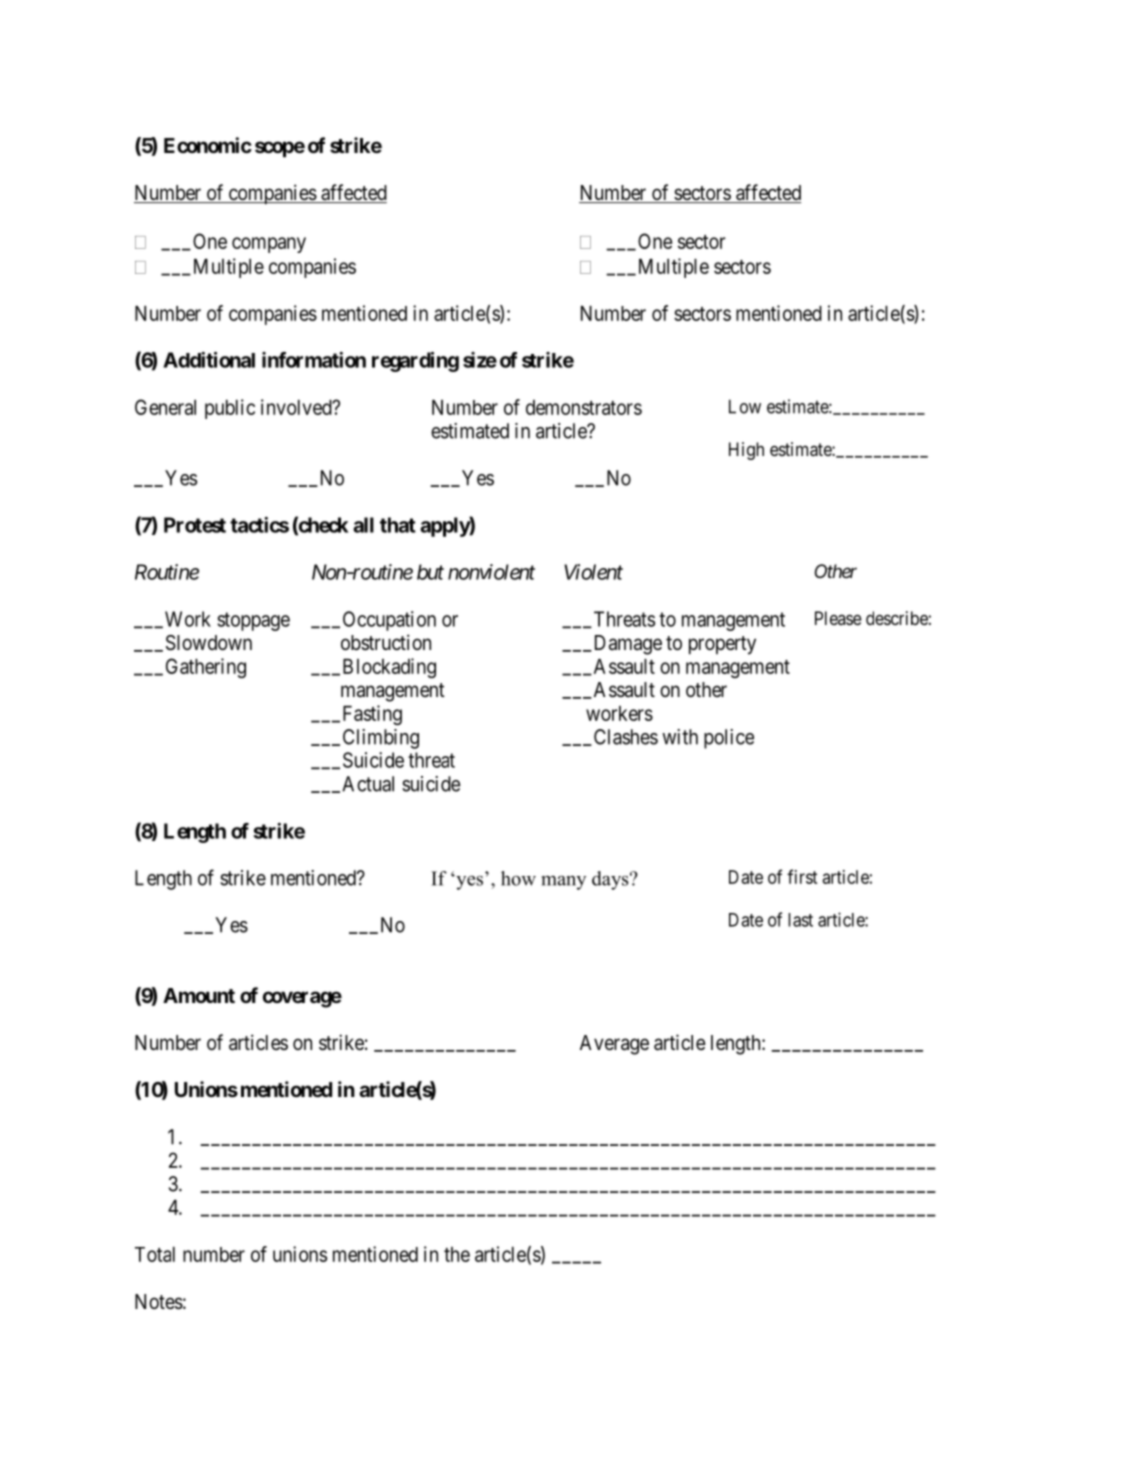 This screenshot has height=1473, width=1138. What do you see at coordinates (253, 621) in the screenshot?
I see `stoppage` at bounding box center [253, 621].
